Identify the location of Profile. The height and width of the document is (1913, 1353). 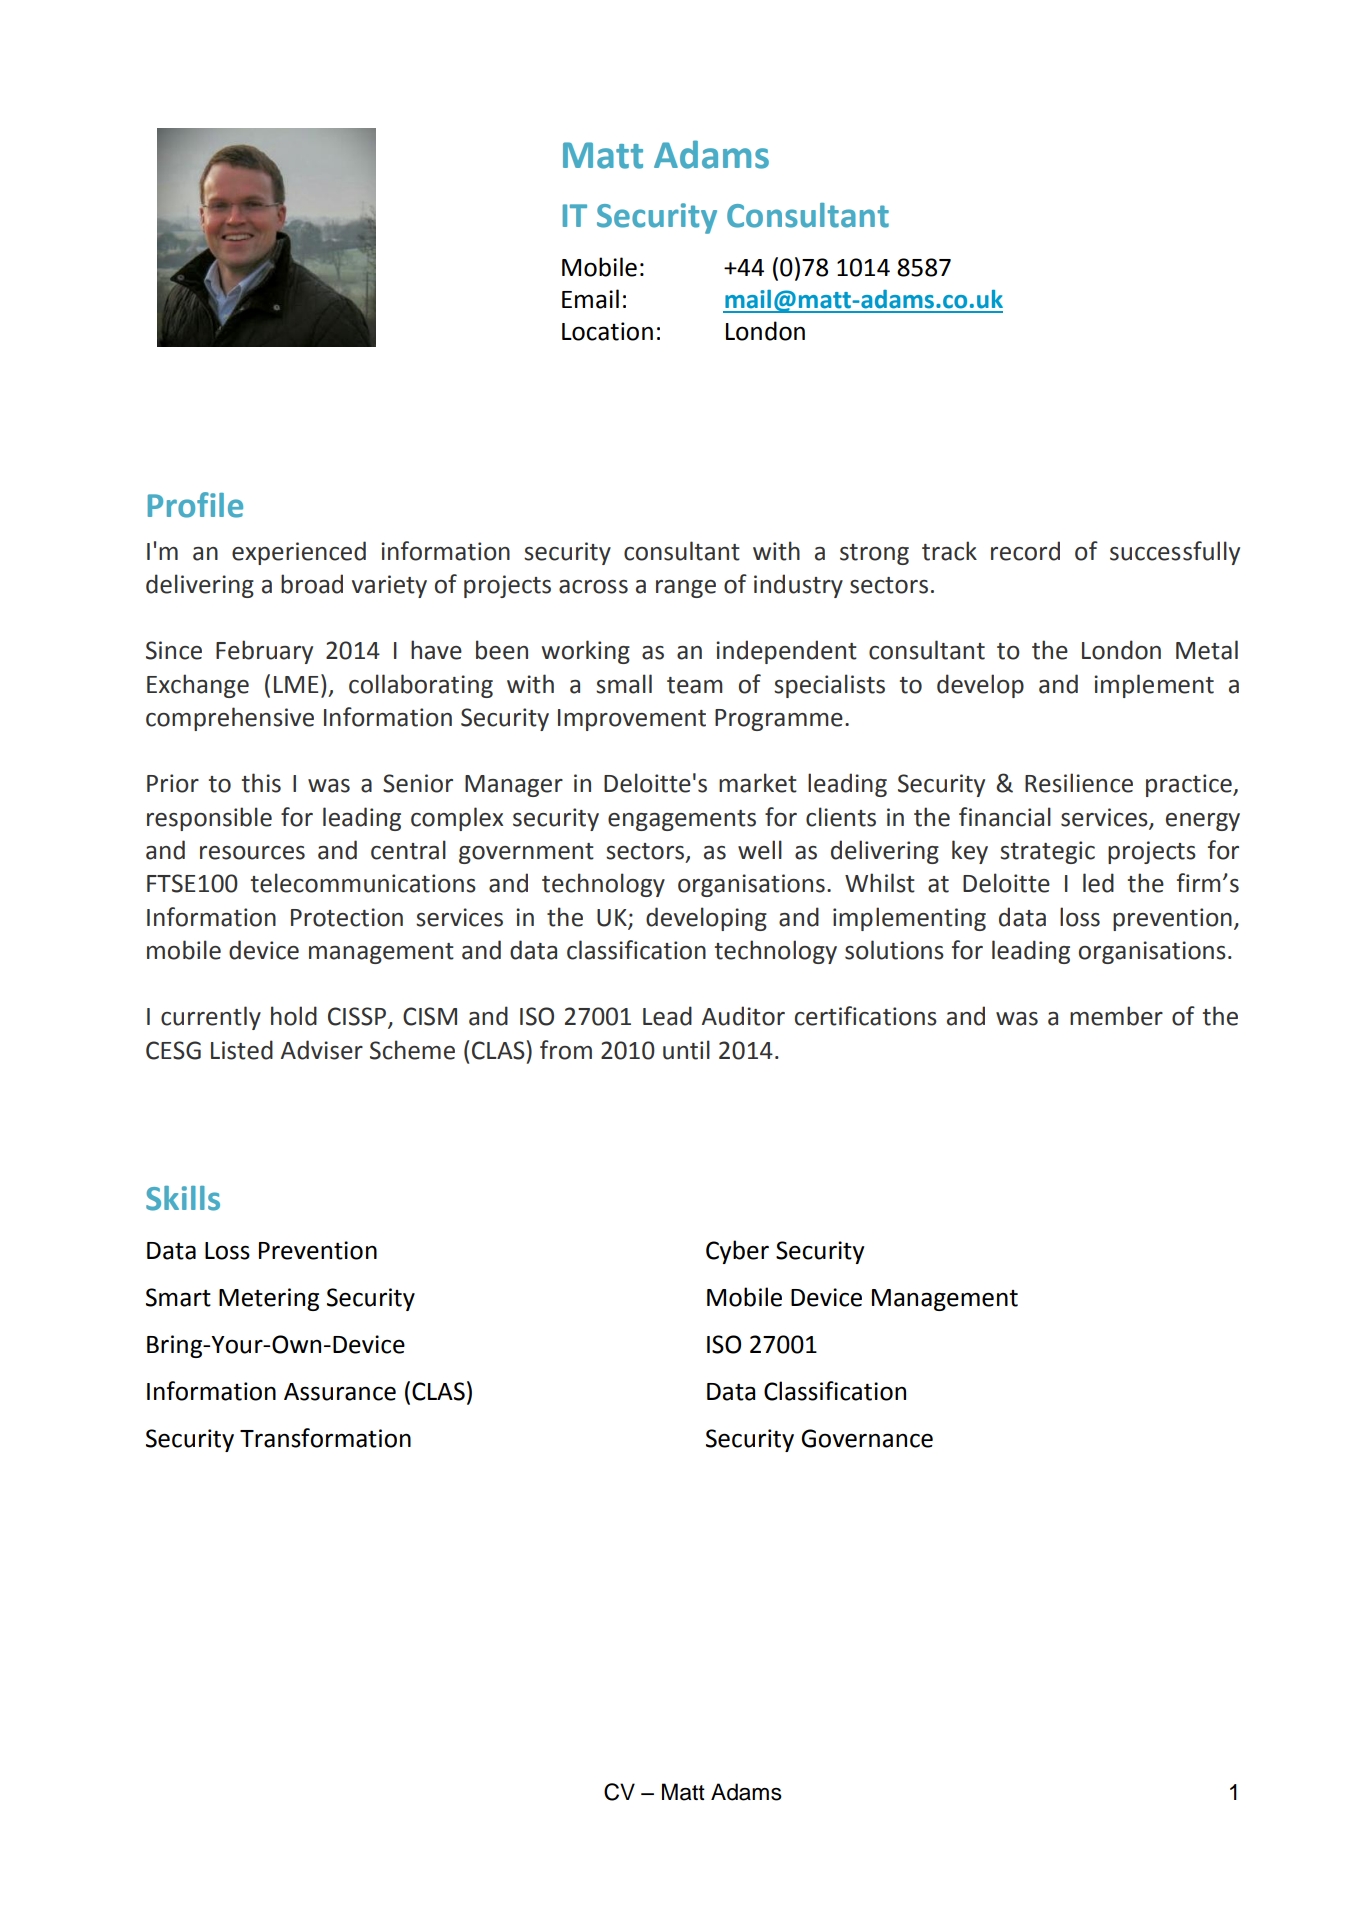
(195, 505).
